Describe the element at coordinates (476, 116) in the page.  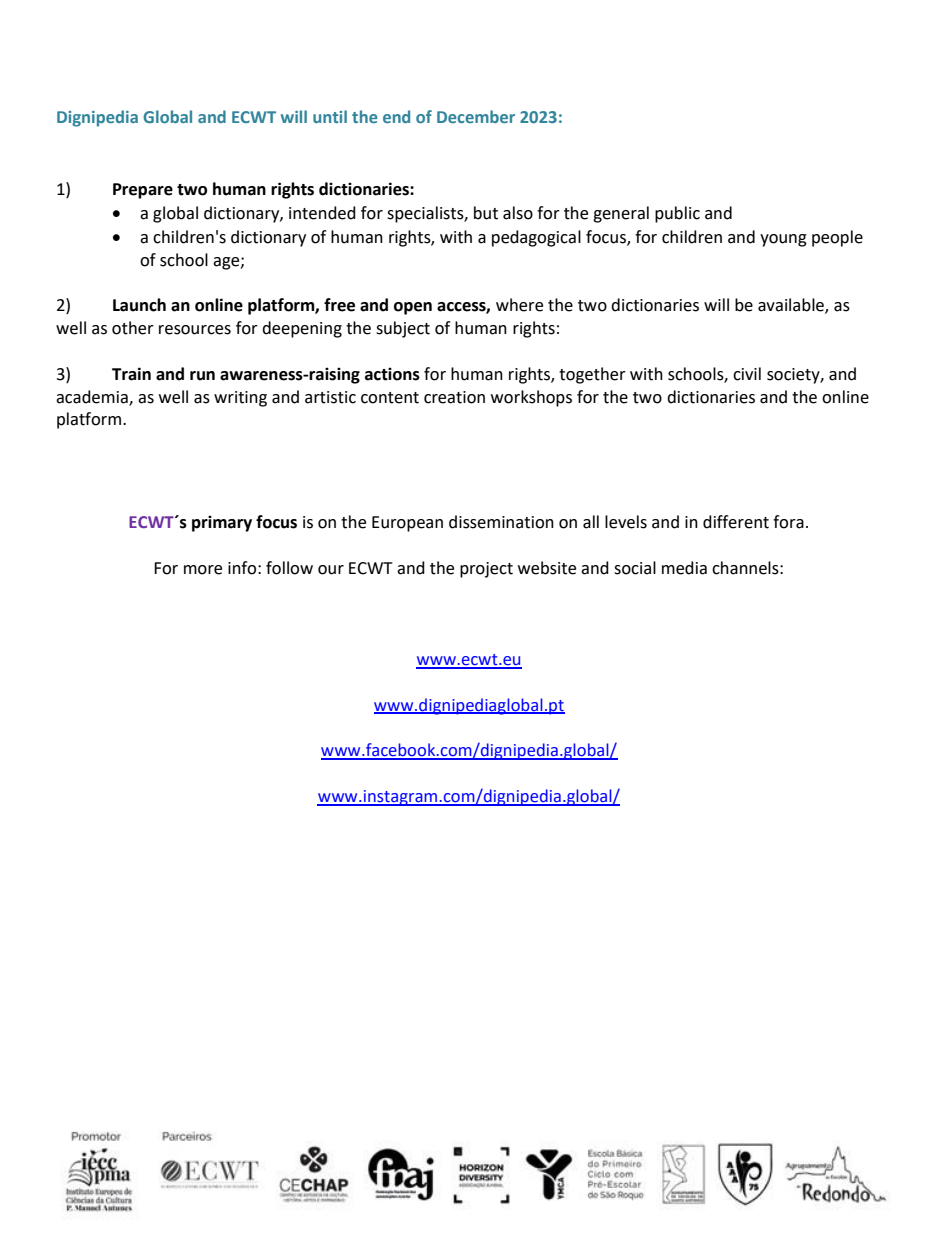
I see `December` at that location.
